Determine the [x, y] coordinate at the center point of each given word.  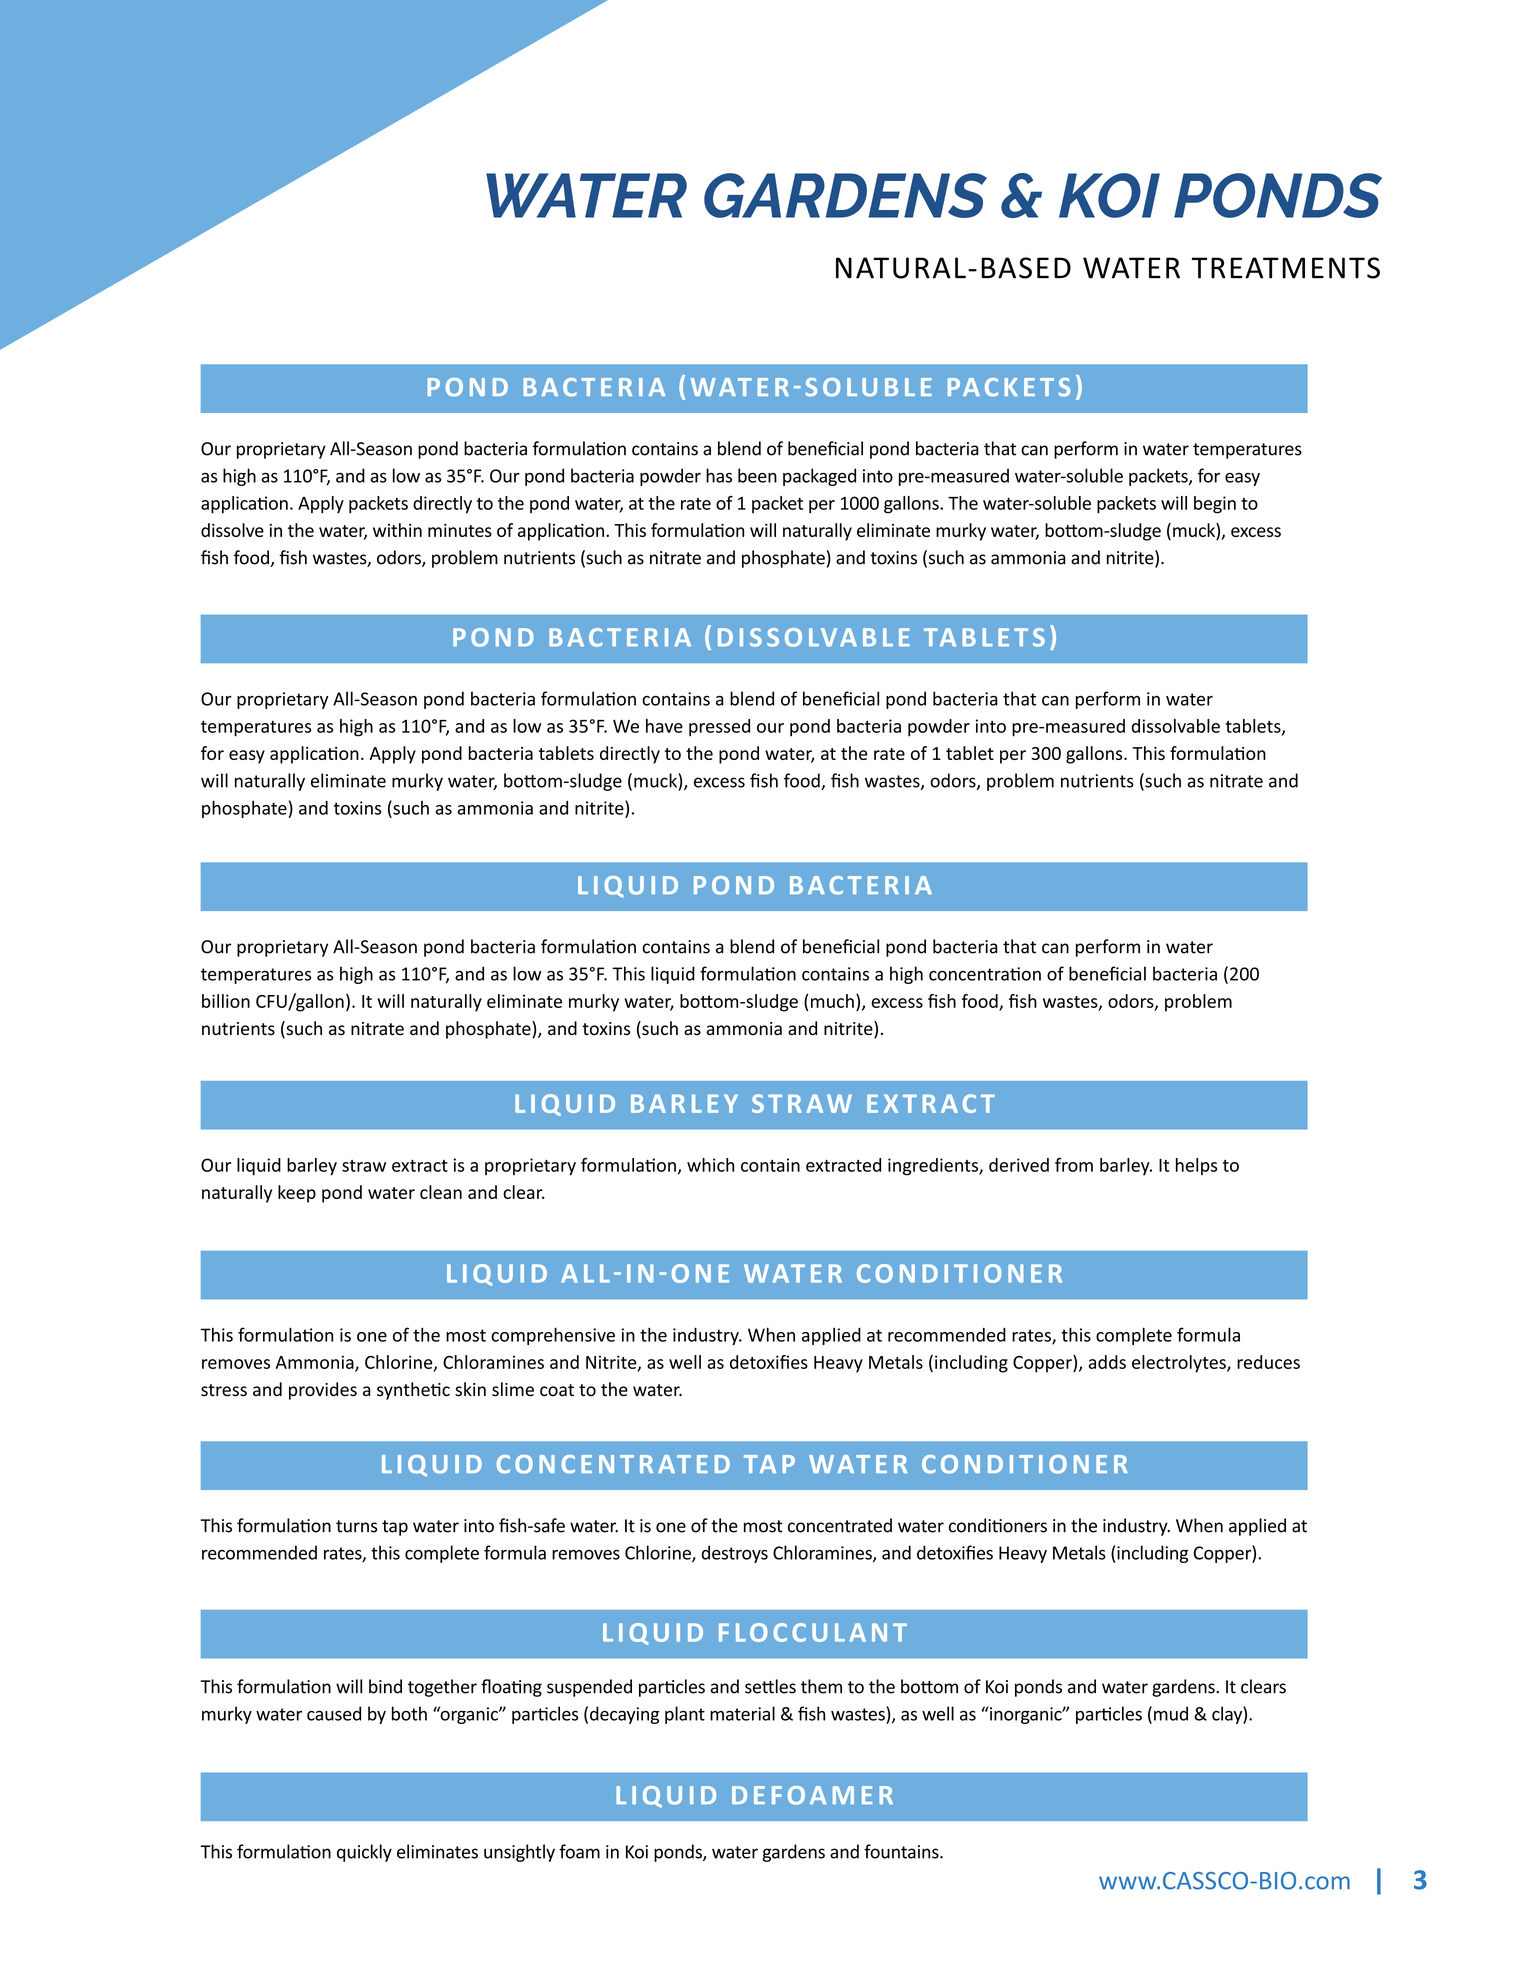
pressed [719, 728]
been [757, 475]
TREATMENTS [1286, 268]
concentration [985, 974]
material [742, 1713]
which [710, 1165]
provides [323, 1391]
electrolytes [1180, 1364]
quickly [364, 1853]
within [397, 530]
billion [226, 1001]
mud [1171, 1713]
